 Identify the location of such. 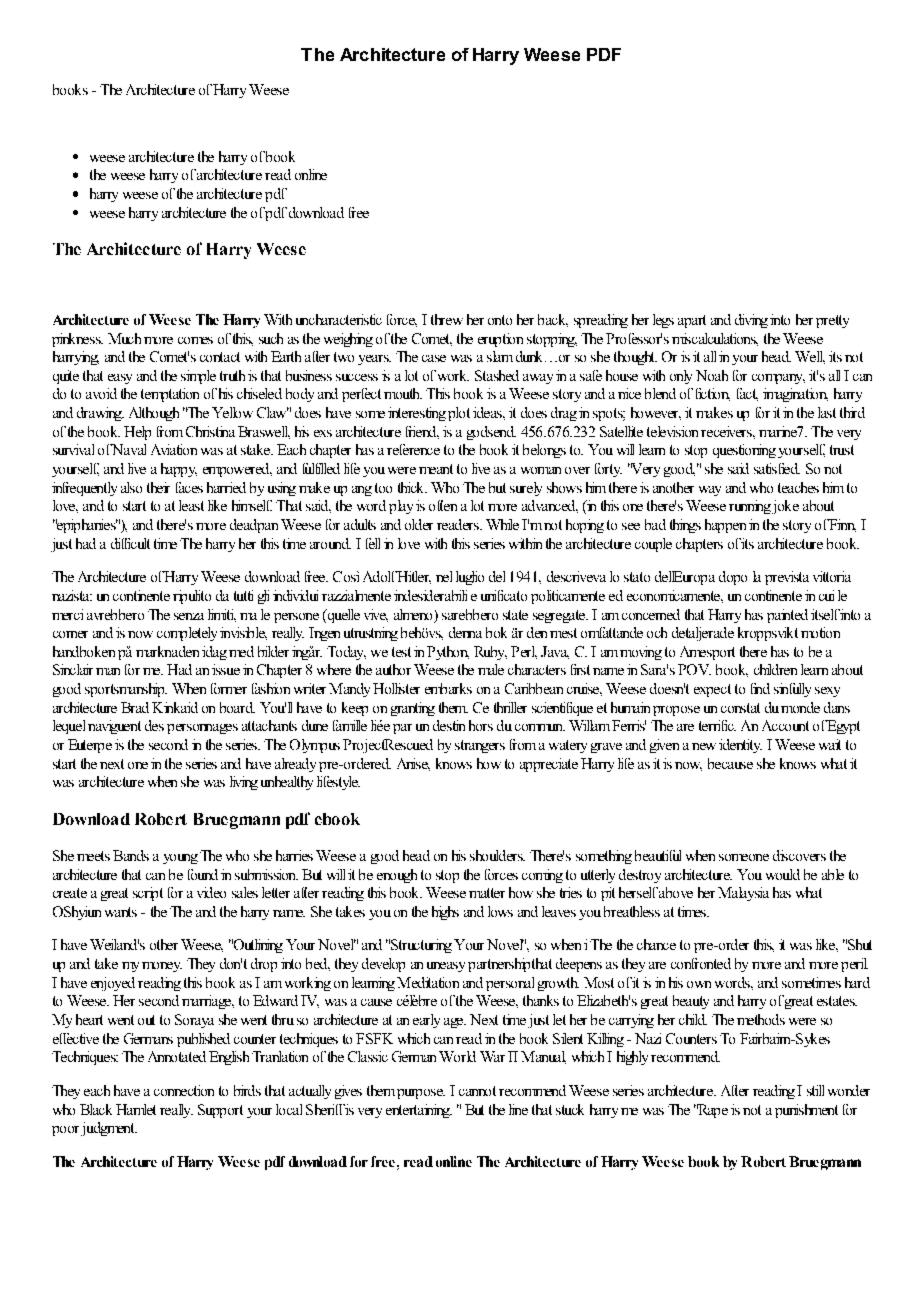
(271, 338).
